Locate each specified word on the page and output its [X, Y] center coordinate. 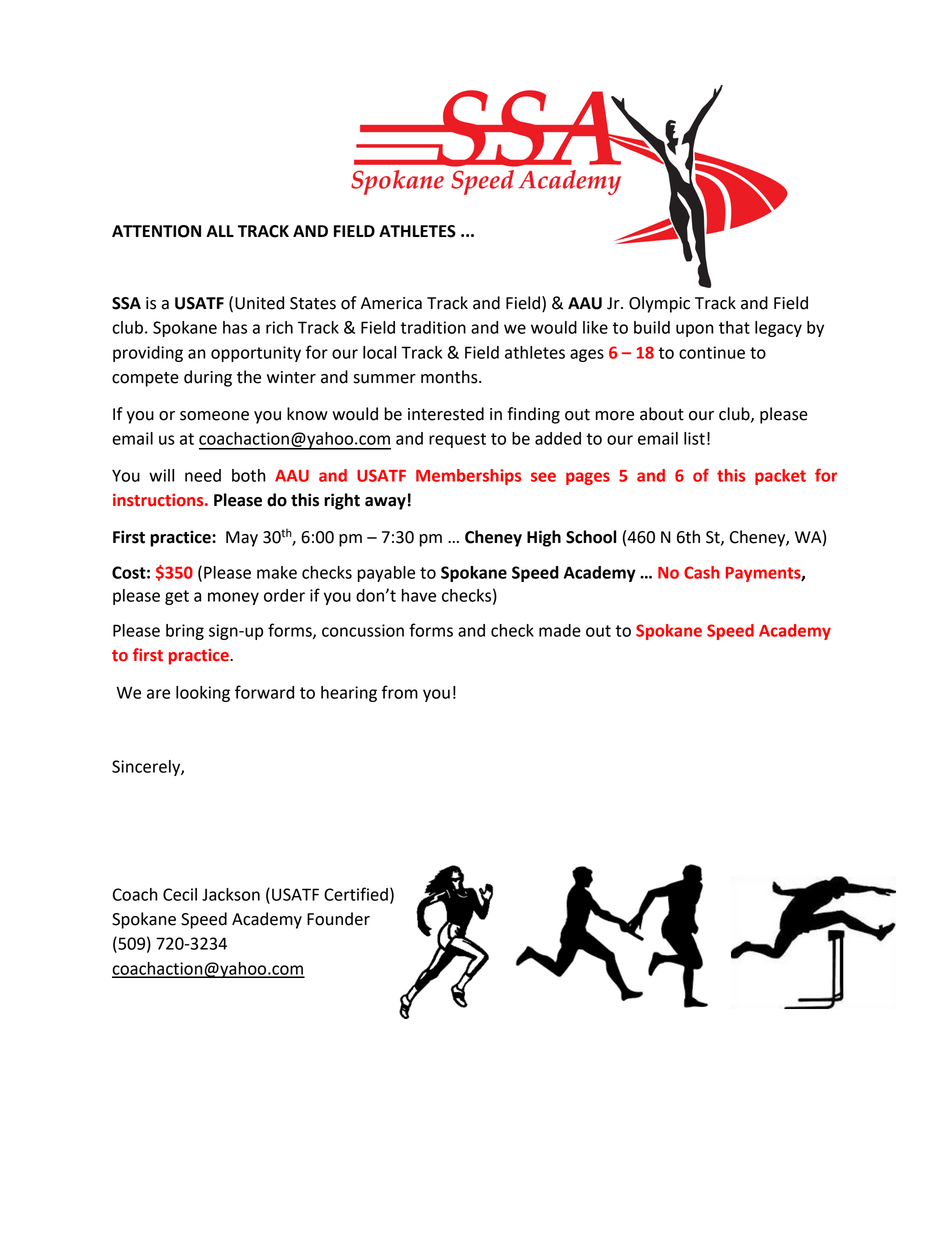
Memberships [468, 477]
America [391, 303]
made [560, 630]
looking [203, 694]
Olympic [659, 304]
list [694, 438]
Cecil [180, 894]
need [203, 475]
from [400, 692]
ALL [220, 231]
